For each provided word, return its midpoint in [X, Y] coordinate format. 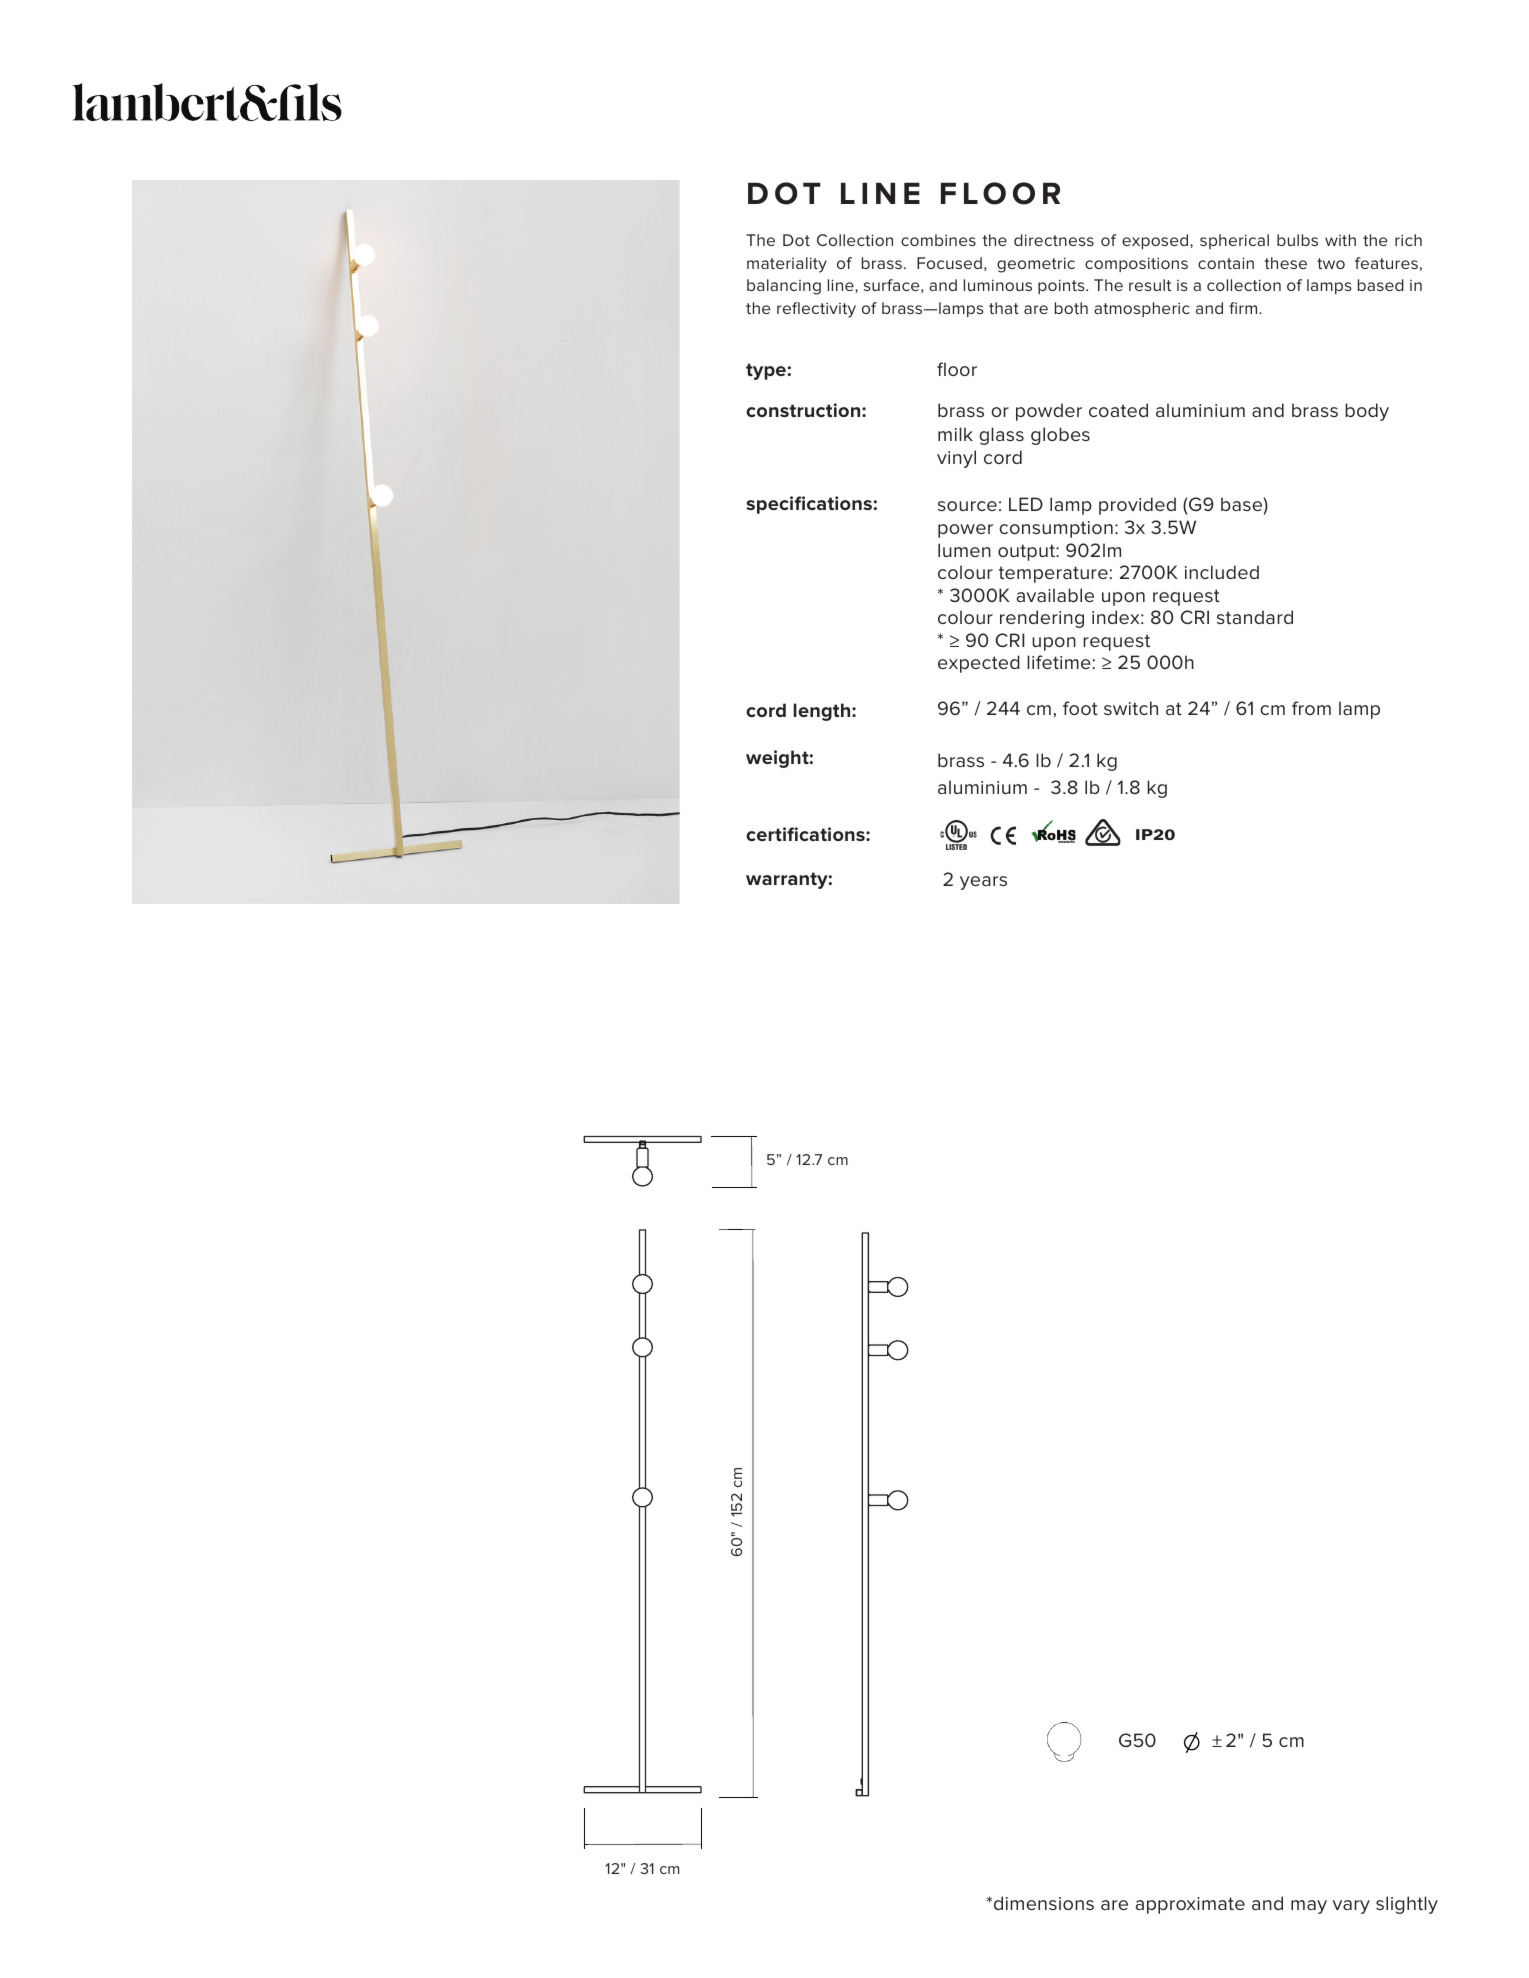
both [1071, 308]
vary [1351, 1907]
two [1331, 263]
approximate [1190, 1905]
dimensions [1044, 1903]
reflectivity [816, 310]
